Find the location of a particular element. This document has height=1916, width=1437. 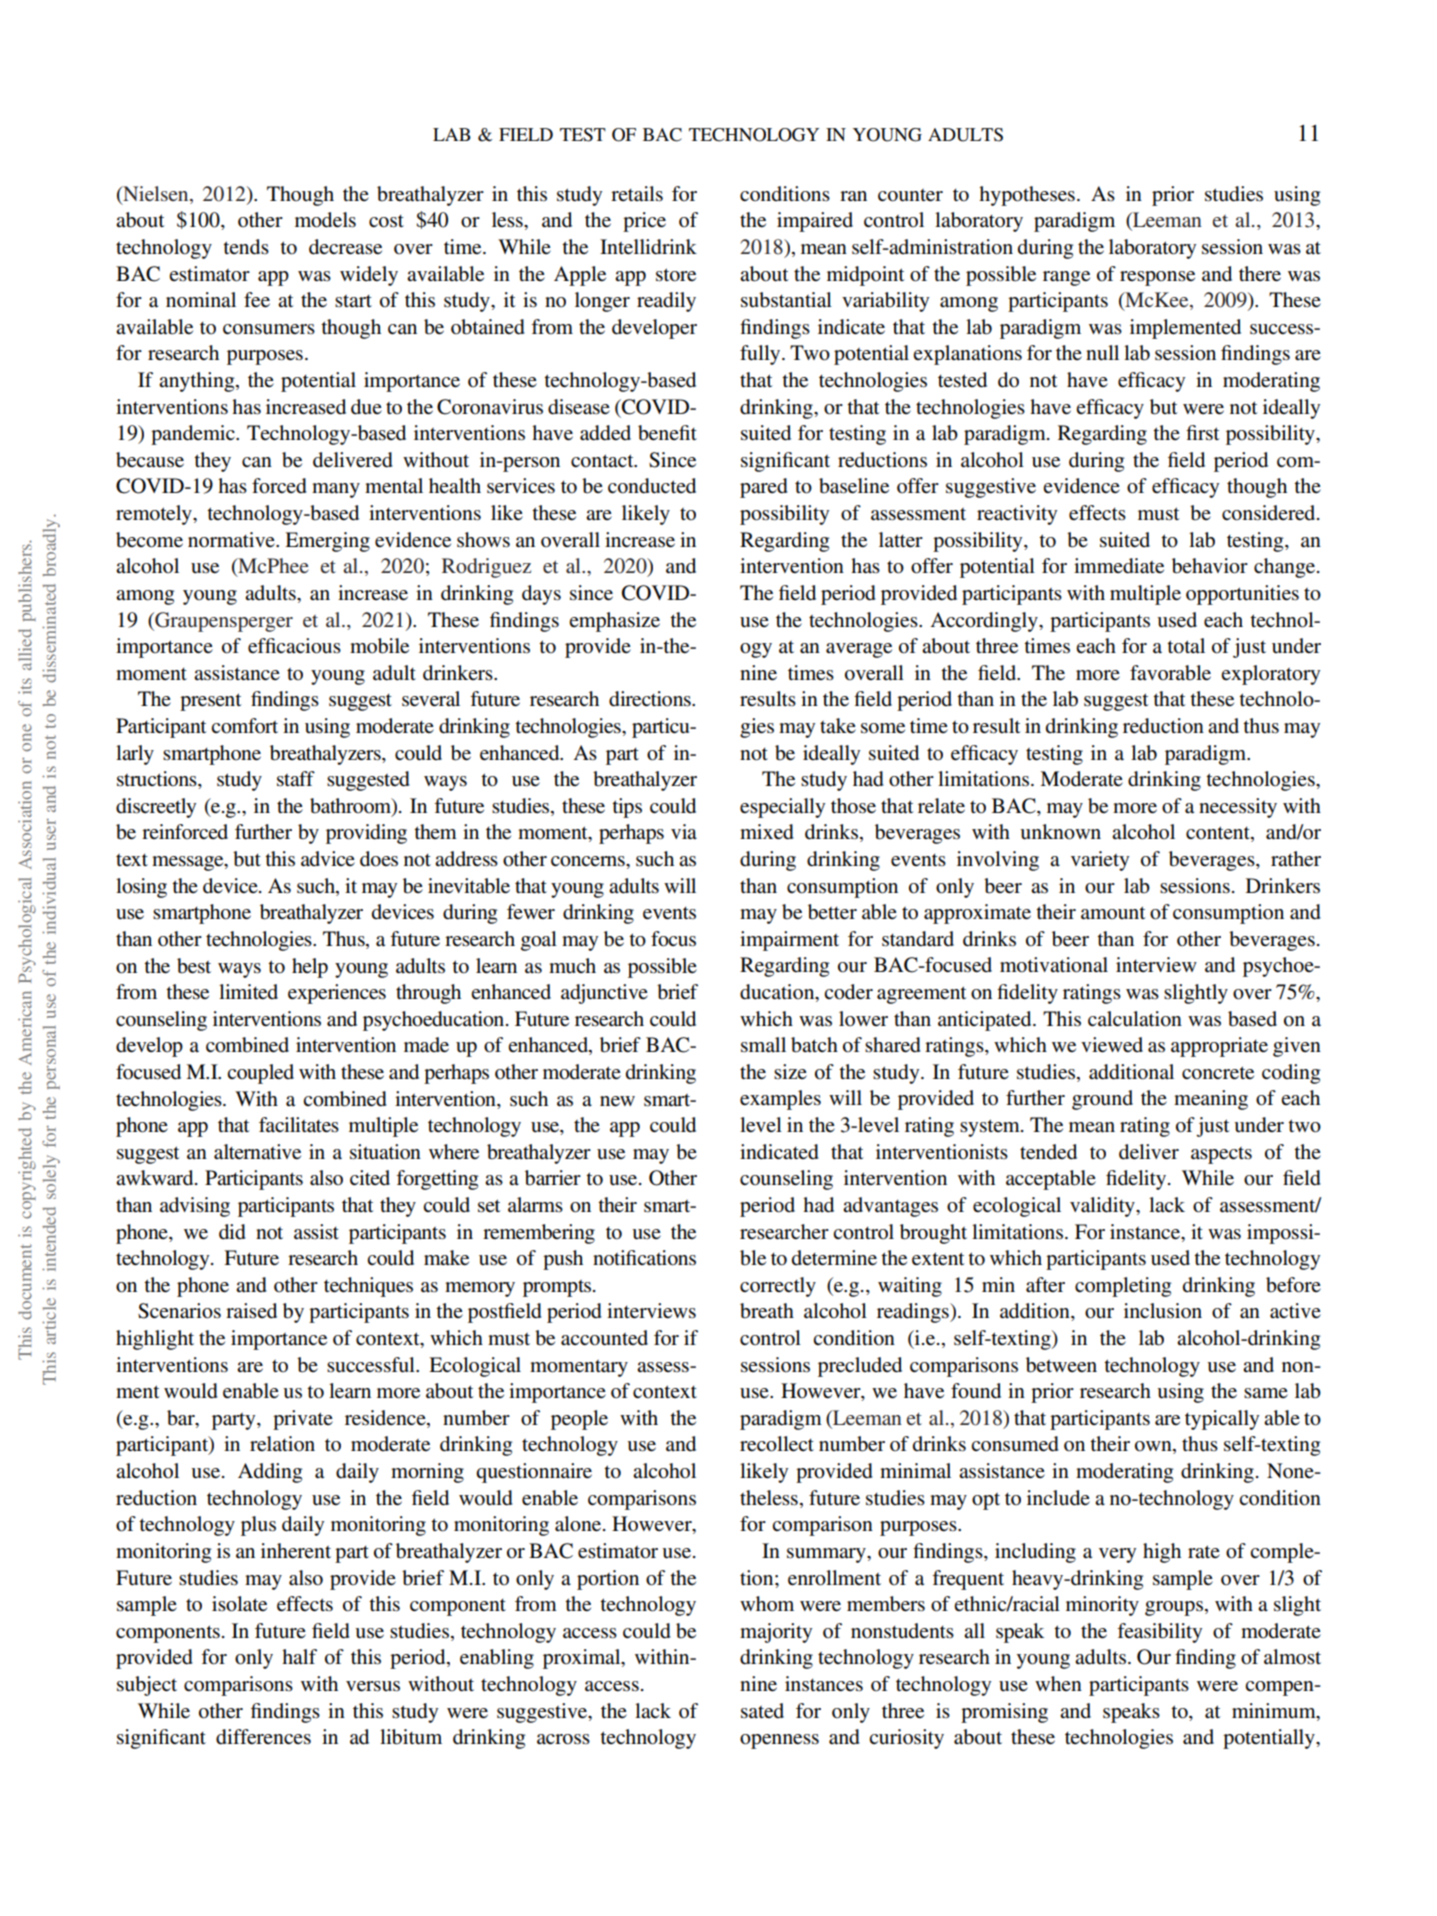

response is located at coordinates (1157, 278).
